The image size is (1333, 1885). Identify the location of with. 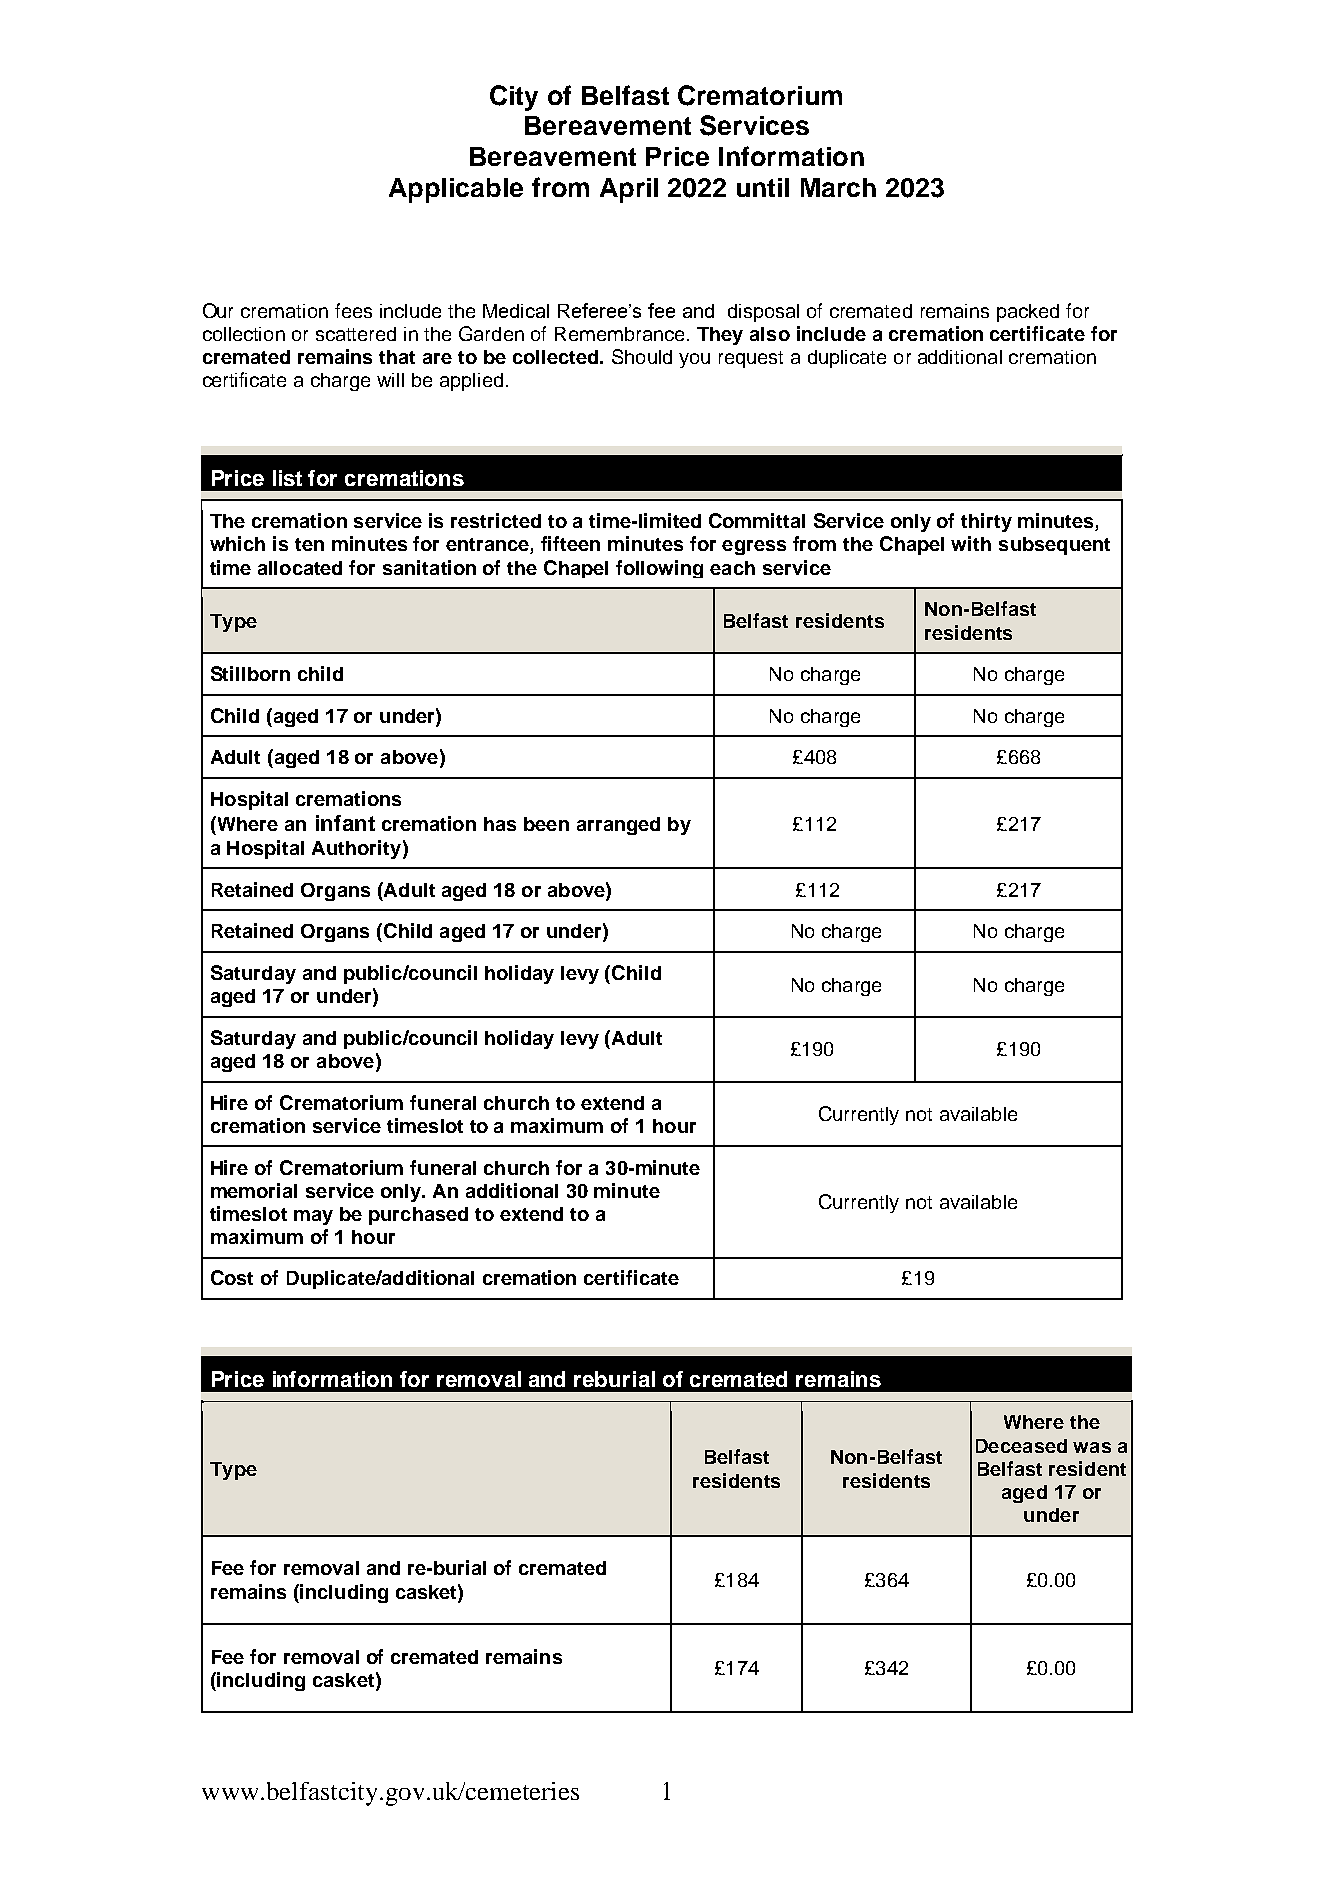
(971, 543).
